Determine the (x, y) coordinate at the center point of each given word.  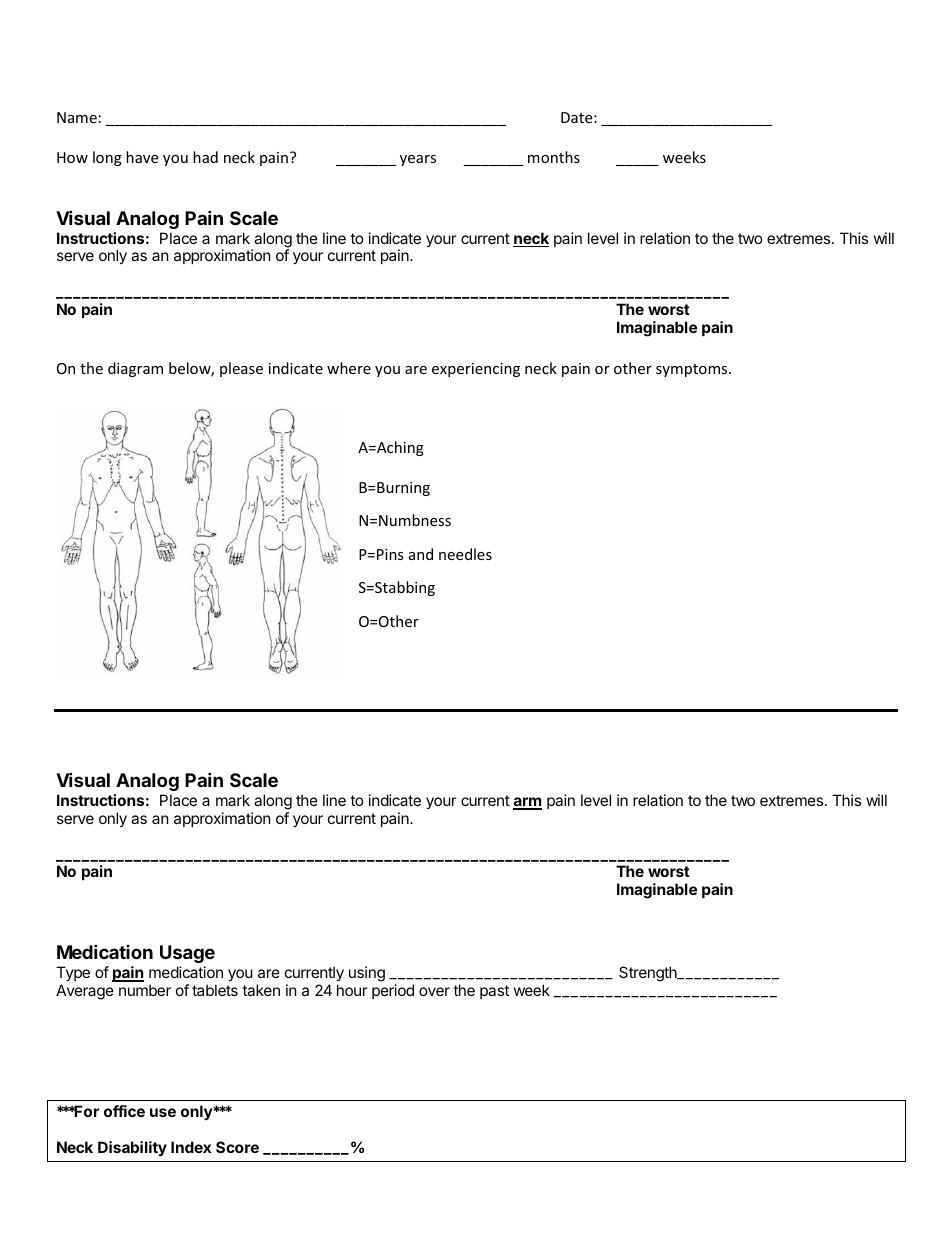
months (554, 157)
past (494, 992)
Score (237, 1147)
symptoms (693, 370)
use (163, 1112)
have (142, 157)
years (418, 160)
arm (527, 803)
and (421, 554)
